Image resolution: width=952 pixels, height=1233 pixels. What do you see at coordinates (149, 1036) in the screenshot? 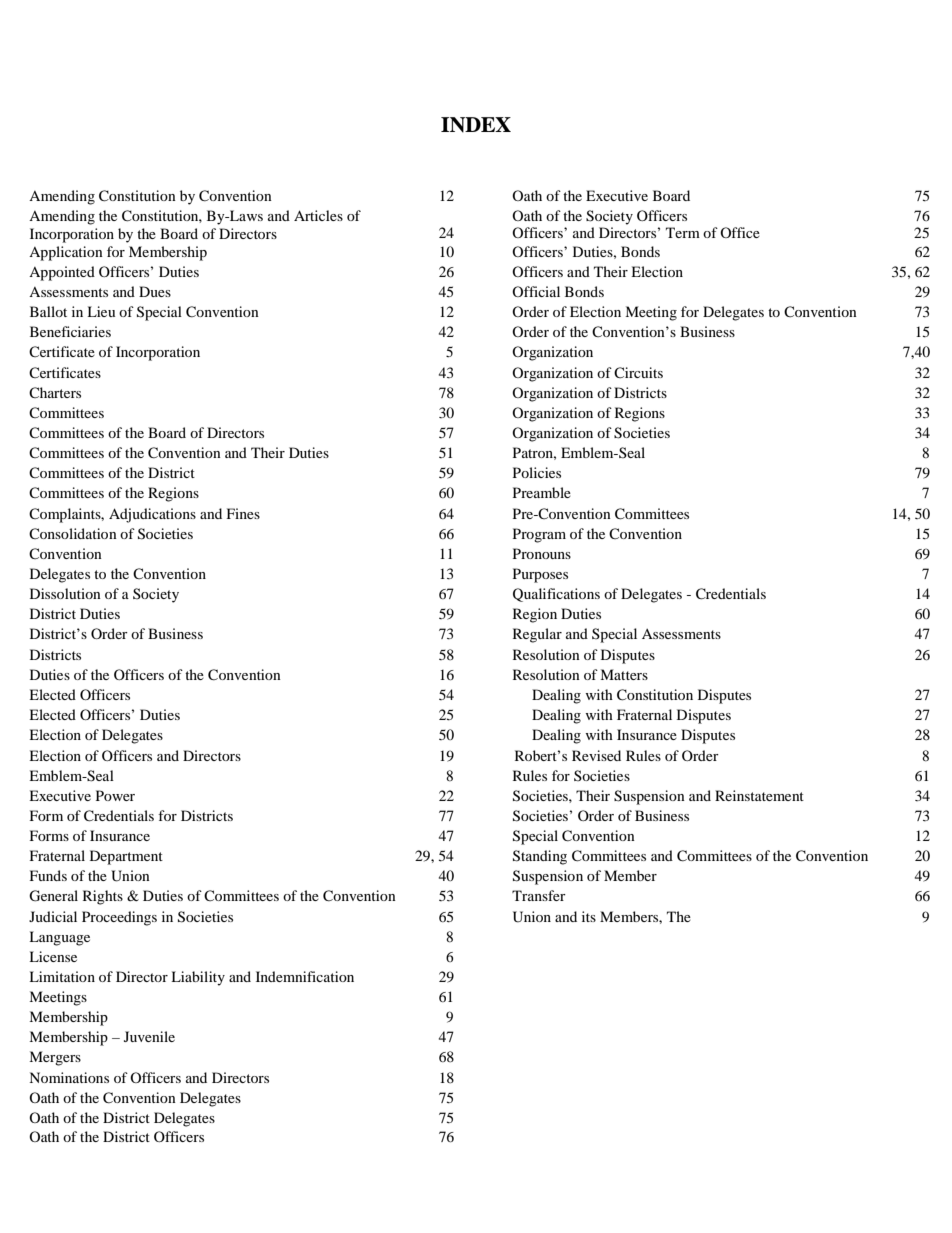
I see `Juvenile` at bounding box center [149, 1036].
